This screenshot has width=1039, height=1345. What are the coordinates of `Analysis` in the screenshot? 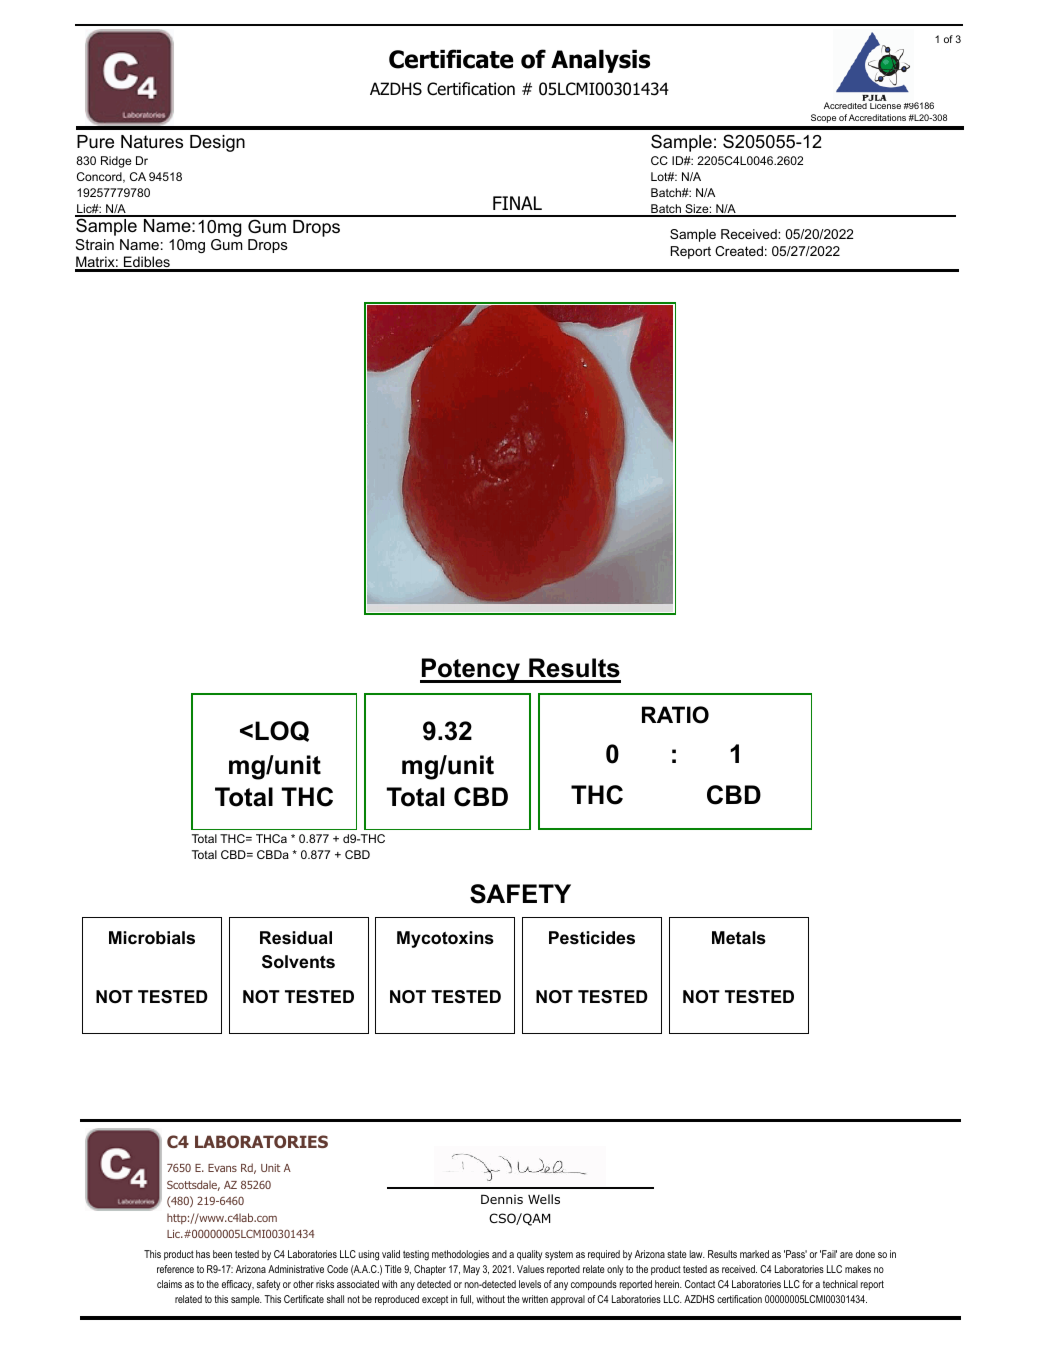 It's located at (600, 61).
